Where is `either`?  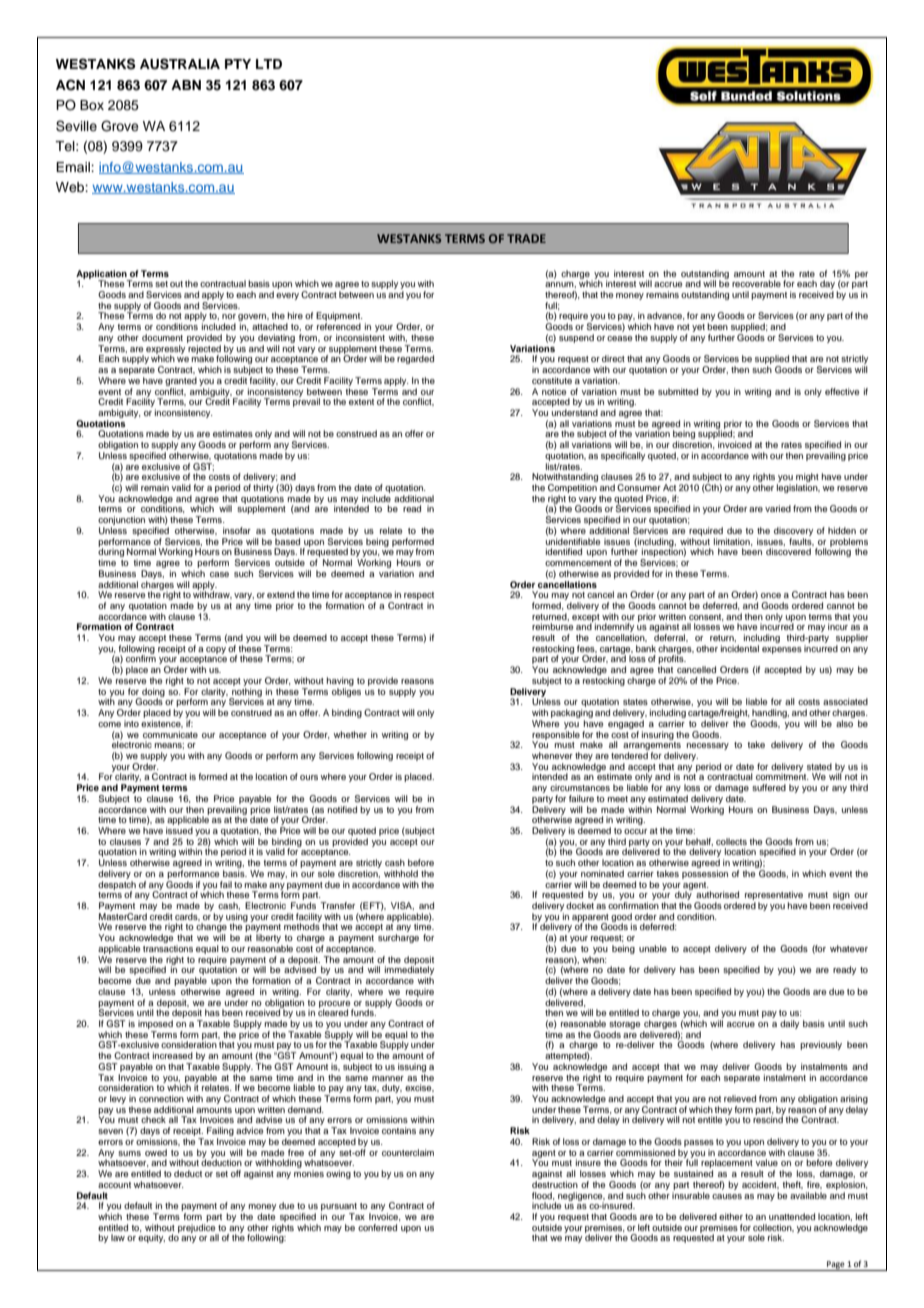 either is located at coordinates (731, 1216).
